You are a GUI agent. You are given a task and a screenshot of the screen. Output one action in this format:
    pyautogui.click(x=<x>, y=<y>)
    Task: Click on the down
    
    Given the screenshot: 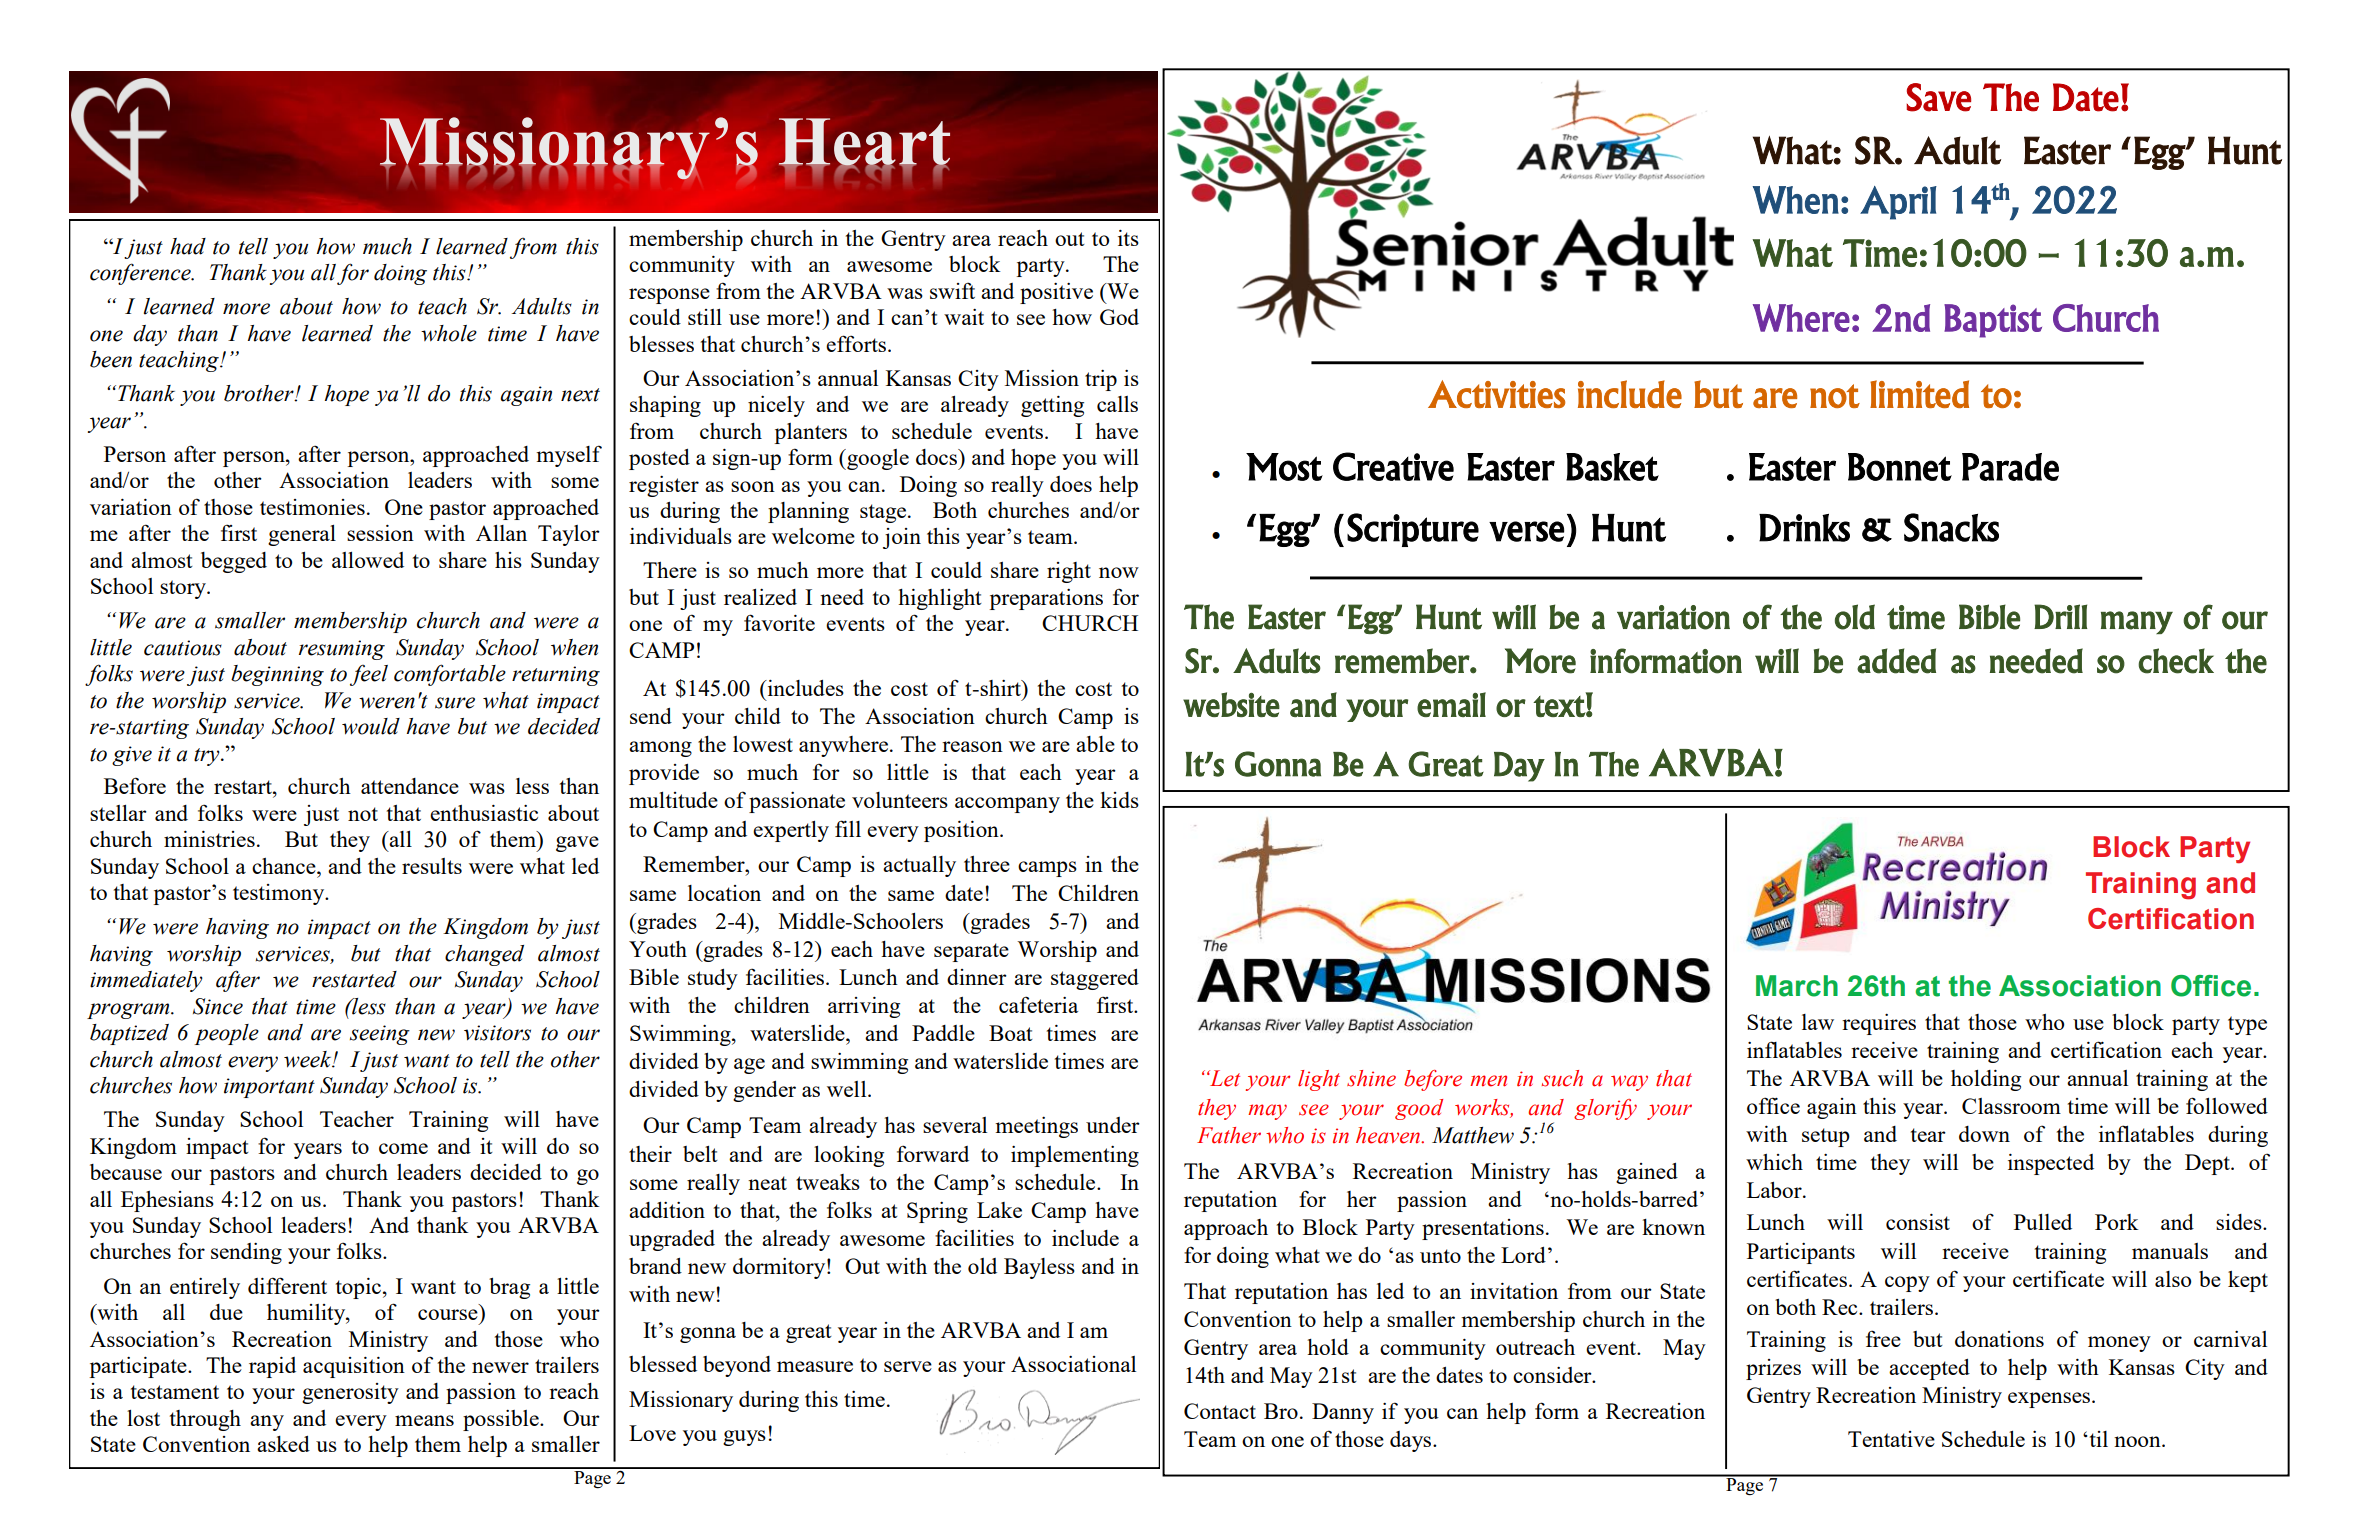 What is the action you would take?
    pyautogui.click(x=1984, y=1134)
